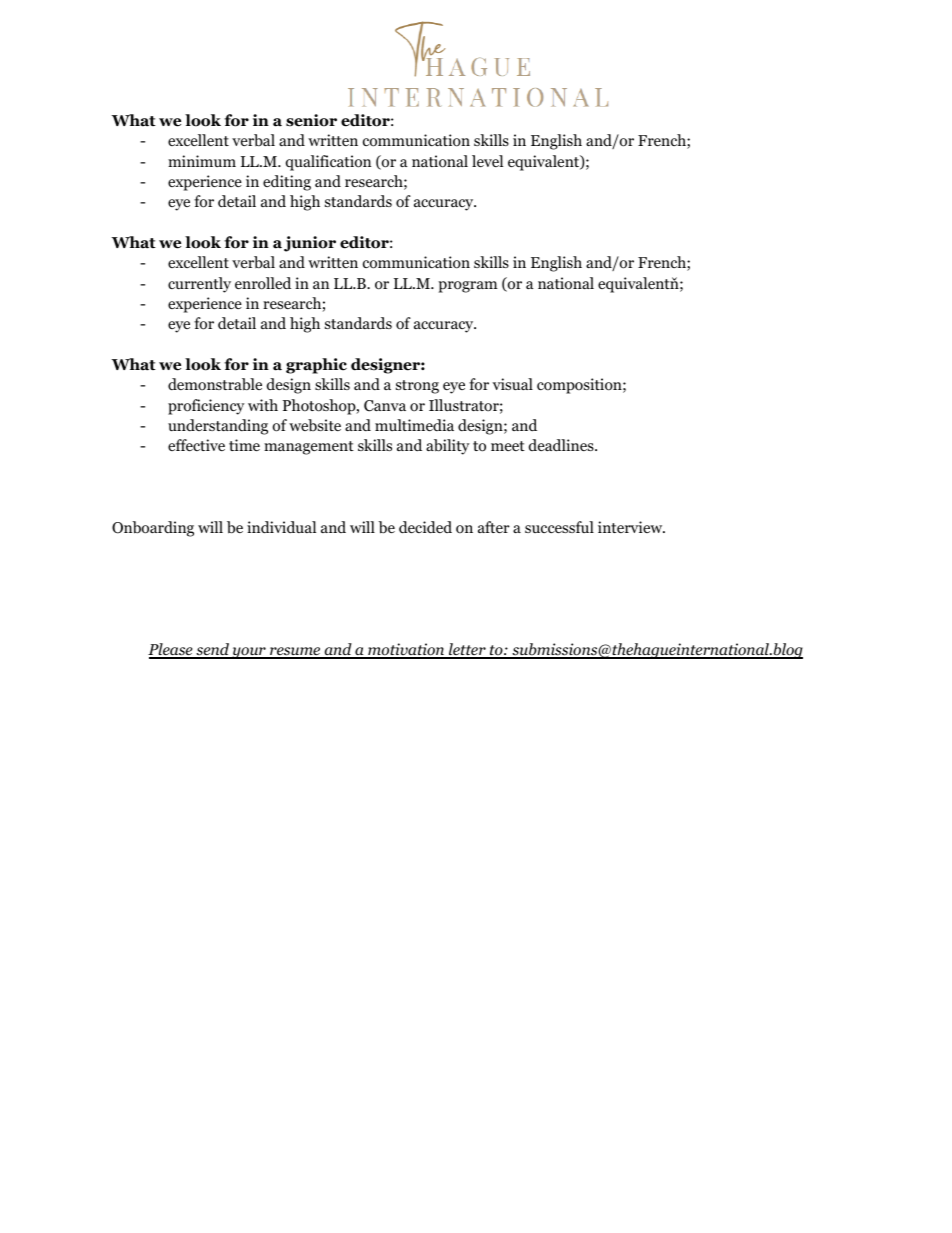 This image has width=952, height=1233. What do you see at coordinates (448, 447) in the image?
I see `ability` at bounding box center [448, 447].
